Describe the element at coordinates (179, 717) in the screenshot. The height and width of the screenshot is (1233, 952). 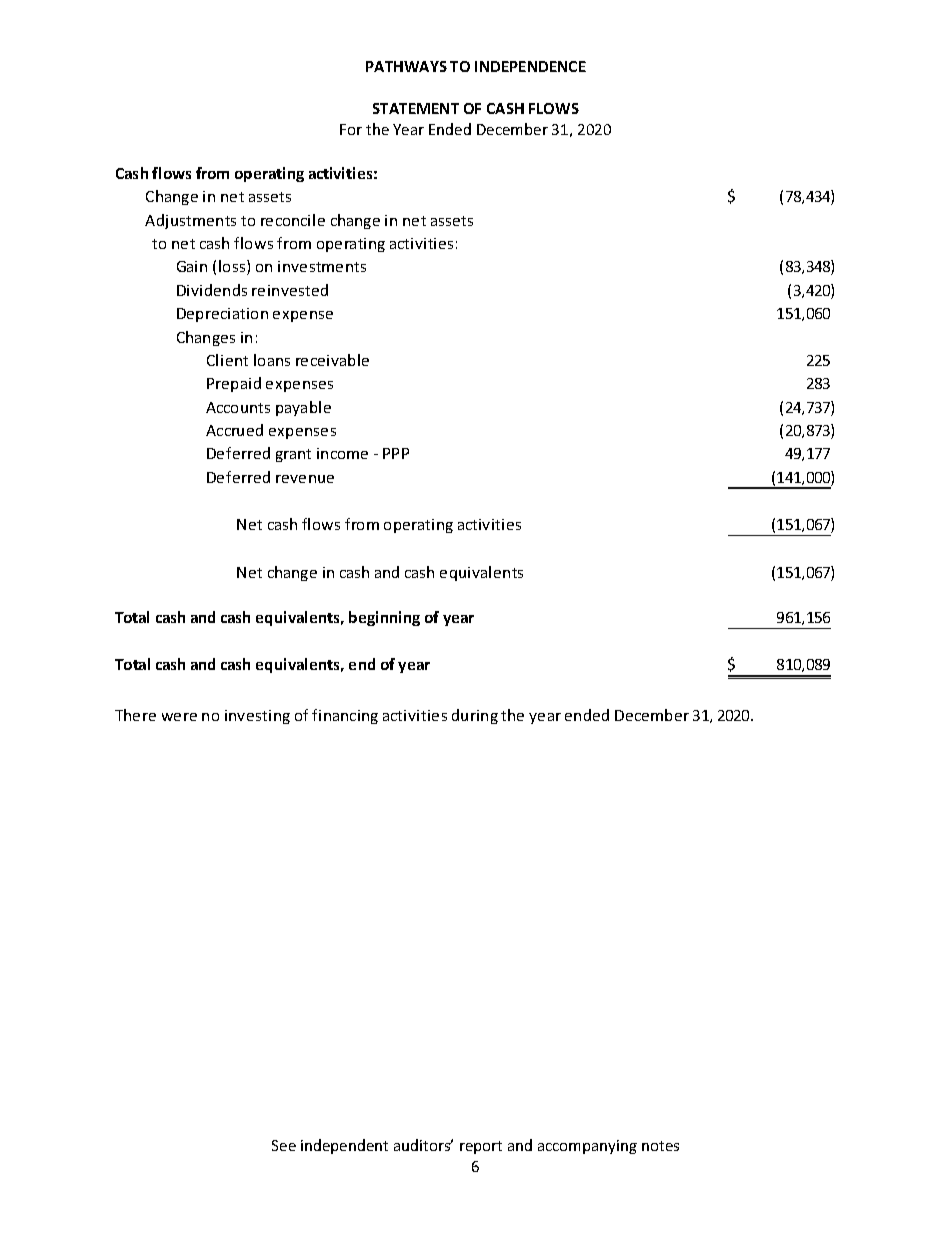
I see `were` at that location.
